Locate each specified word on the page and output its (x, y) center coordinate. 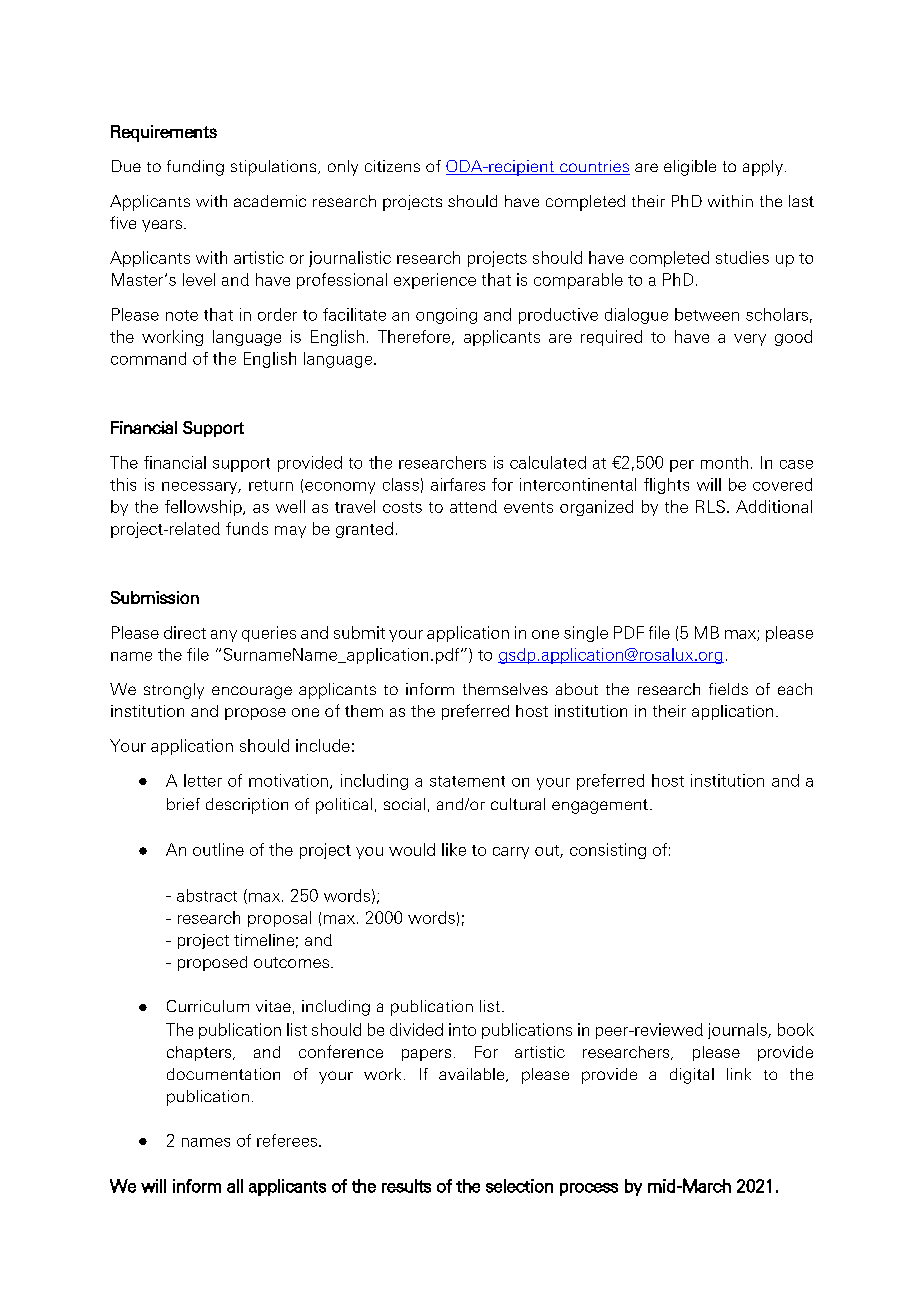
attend (473, 506)
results (406, 1186)
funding (195, 168)
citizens (392, 166)
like (454, 849)
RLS (710, 506)
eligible (690, 168)
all (235, 1186)
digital (692, 1076)
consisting (608, 851)
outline (218, 849)
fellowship (204, 508)
